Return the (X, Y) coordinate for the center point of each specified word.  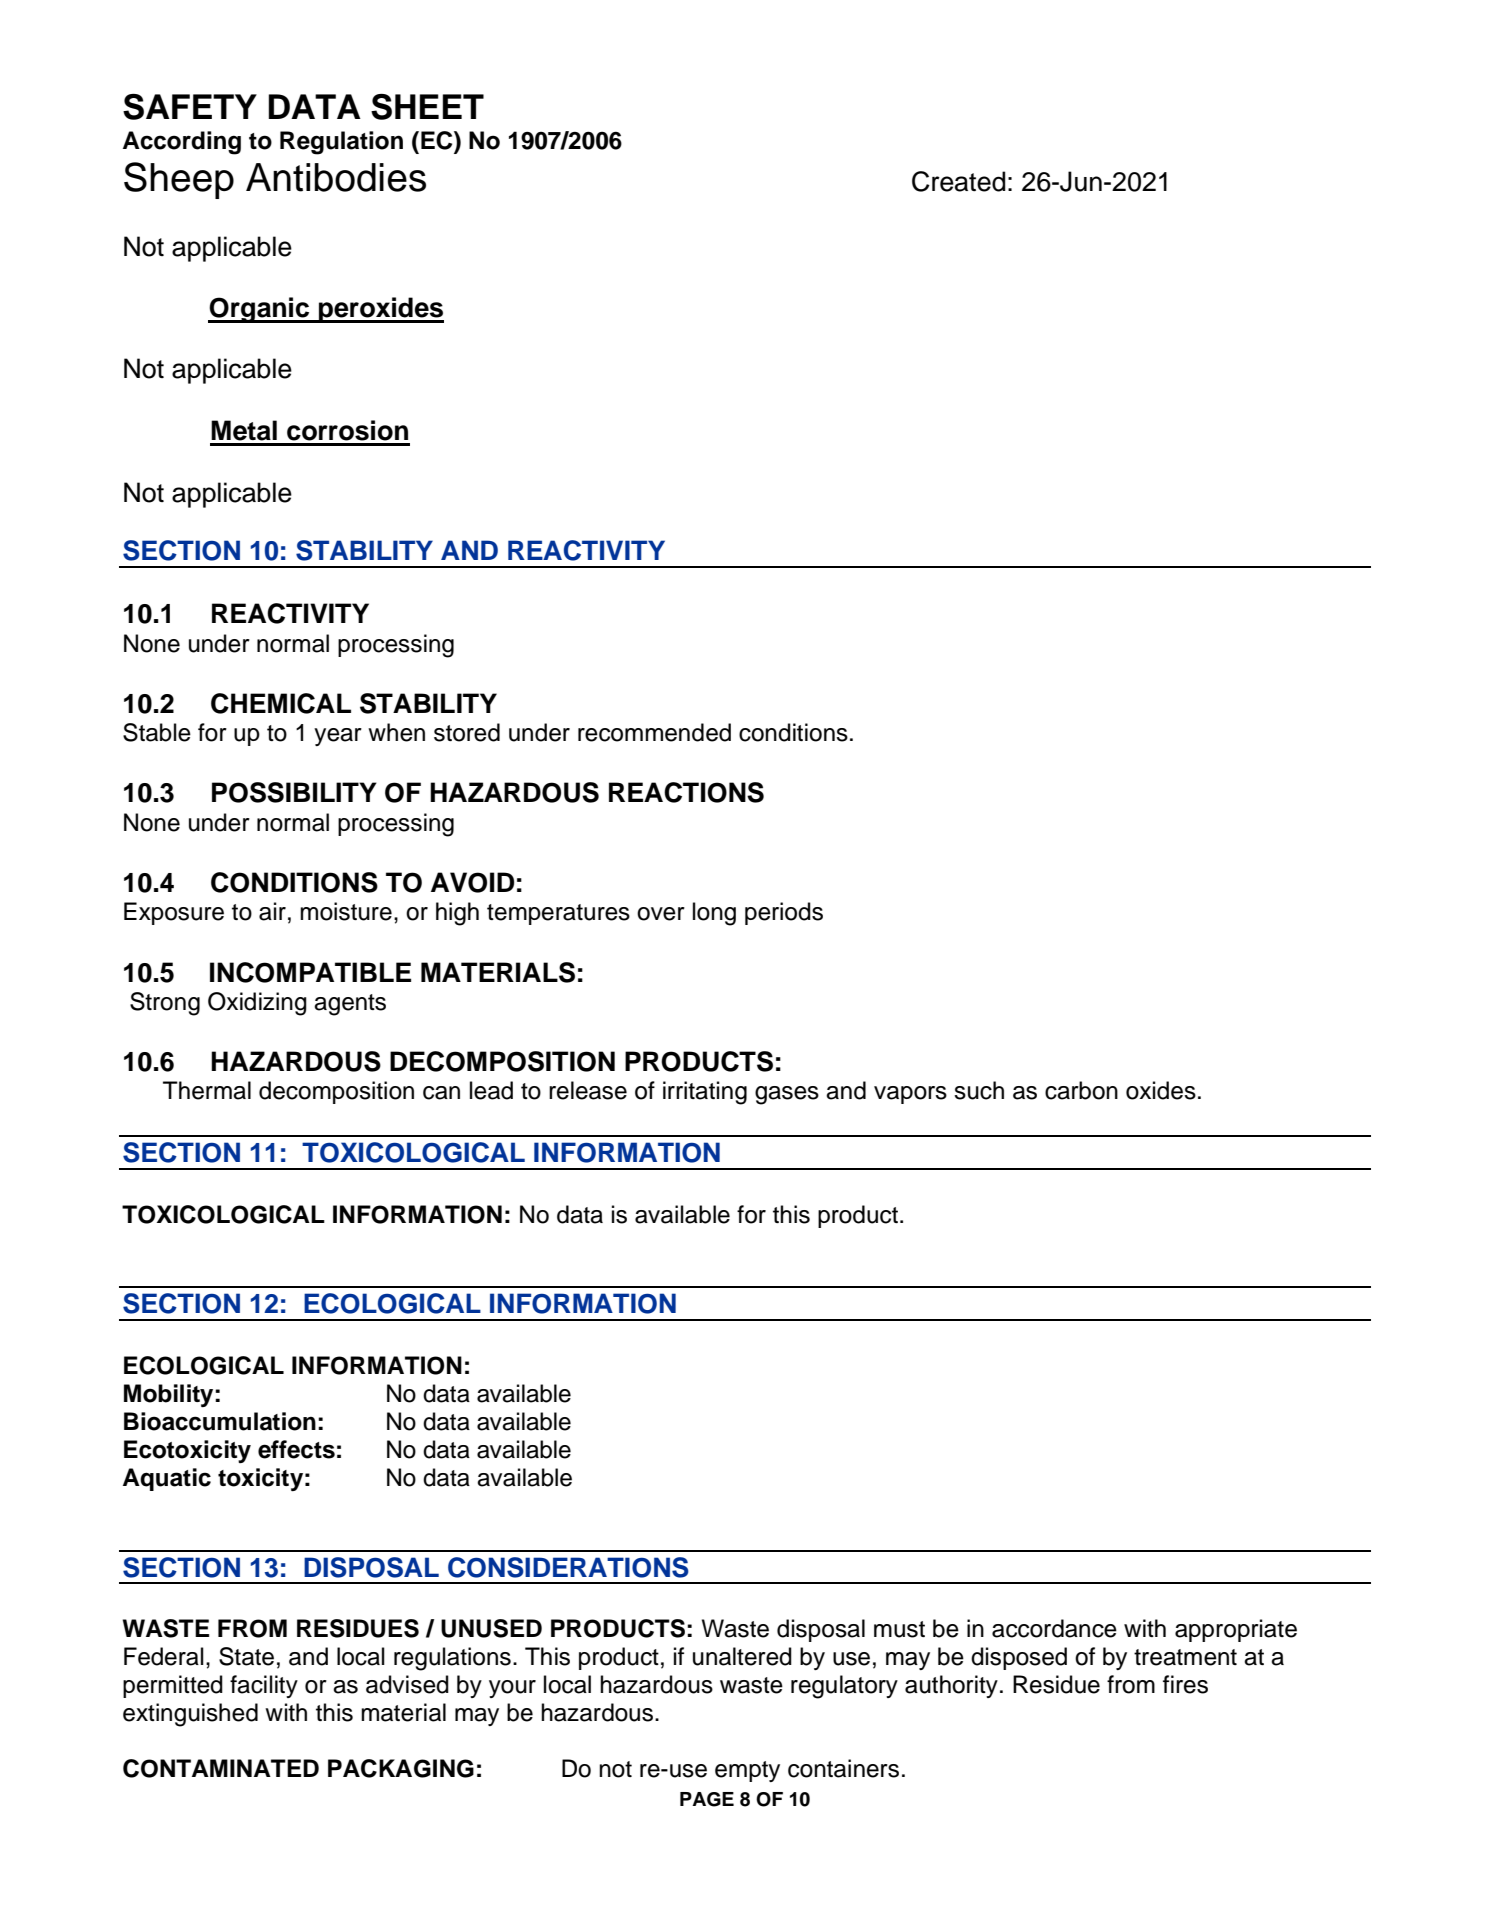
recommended (654, 732)
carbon (1081, 1090)
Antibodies (336, 177)
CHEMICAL (281, 703)
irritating (705, 1093)
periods (784, 913)
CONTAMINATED (221, 1768)
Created (959, 181)
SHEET (427, 107)
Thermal (207, 1090)
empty (747, 1771)
